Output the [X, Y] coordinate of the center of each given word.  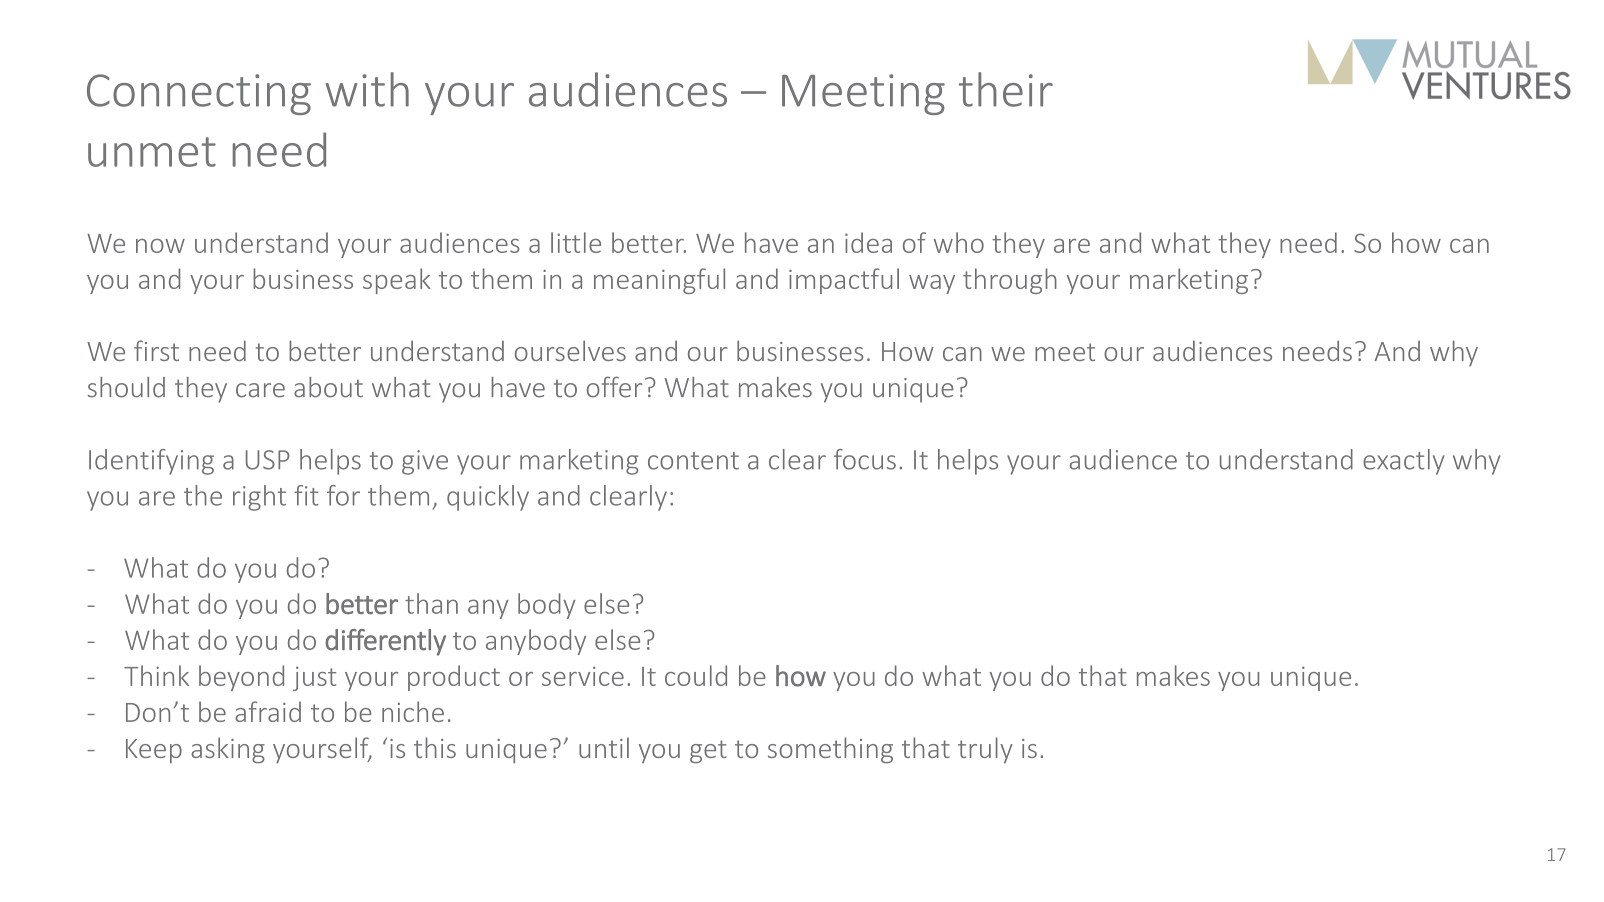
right [259, 498]
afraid [268, 711]
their [1006, 89]
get [708, 752]
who [959, 242]
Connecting [199, 94]
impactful [844, 281]
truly [985, 750]
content [693, 461]
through [1010, 281]
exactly [1404, 462]
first [156, 350]
